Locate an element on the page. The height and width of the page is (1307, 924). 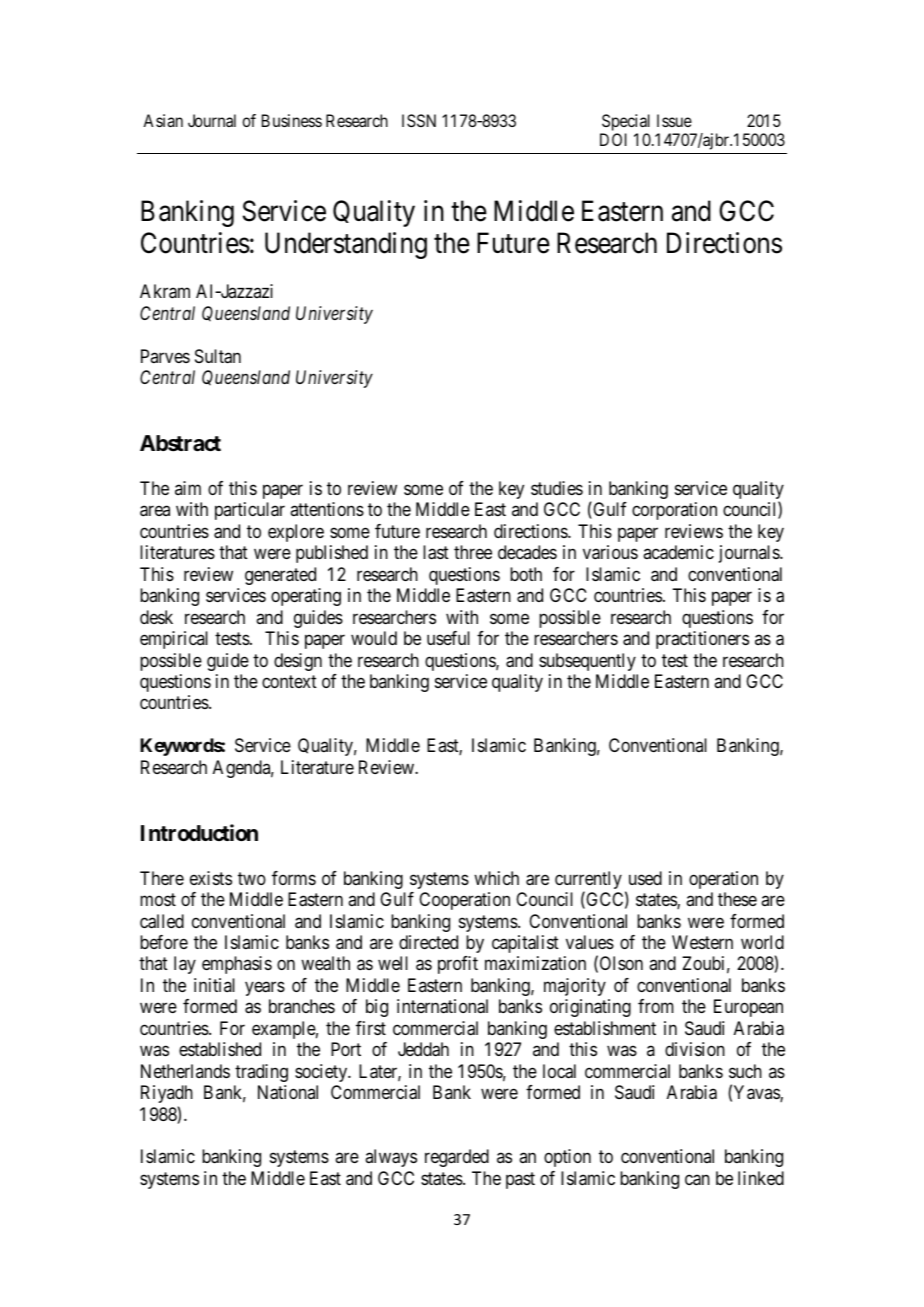
three is located at coordinates (473, 552).
